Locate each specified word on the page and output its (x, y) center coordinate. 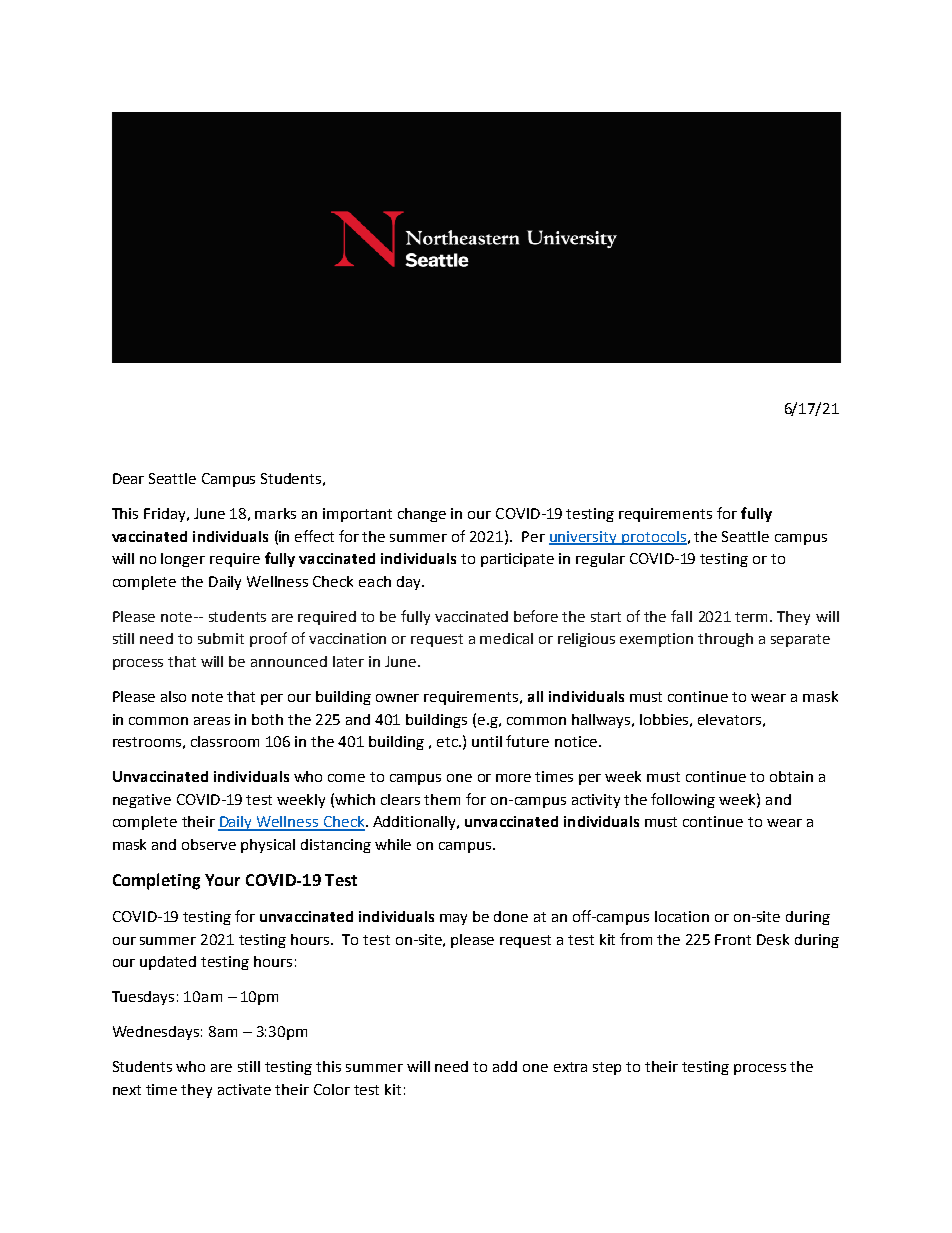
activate (244, 1089)
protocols (654, 538)
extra (570, 1067)
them (442, 799)
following (683, 800)
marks (275, 513)
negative (142, 801)
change (422, 515)
